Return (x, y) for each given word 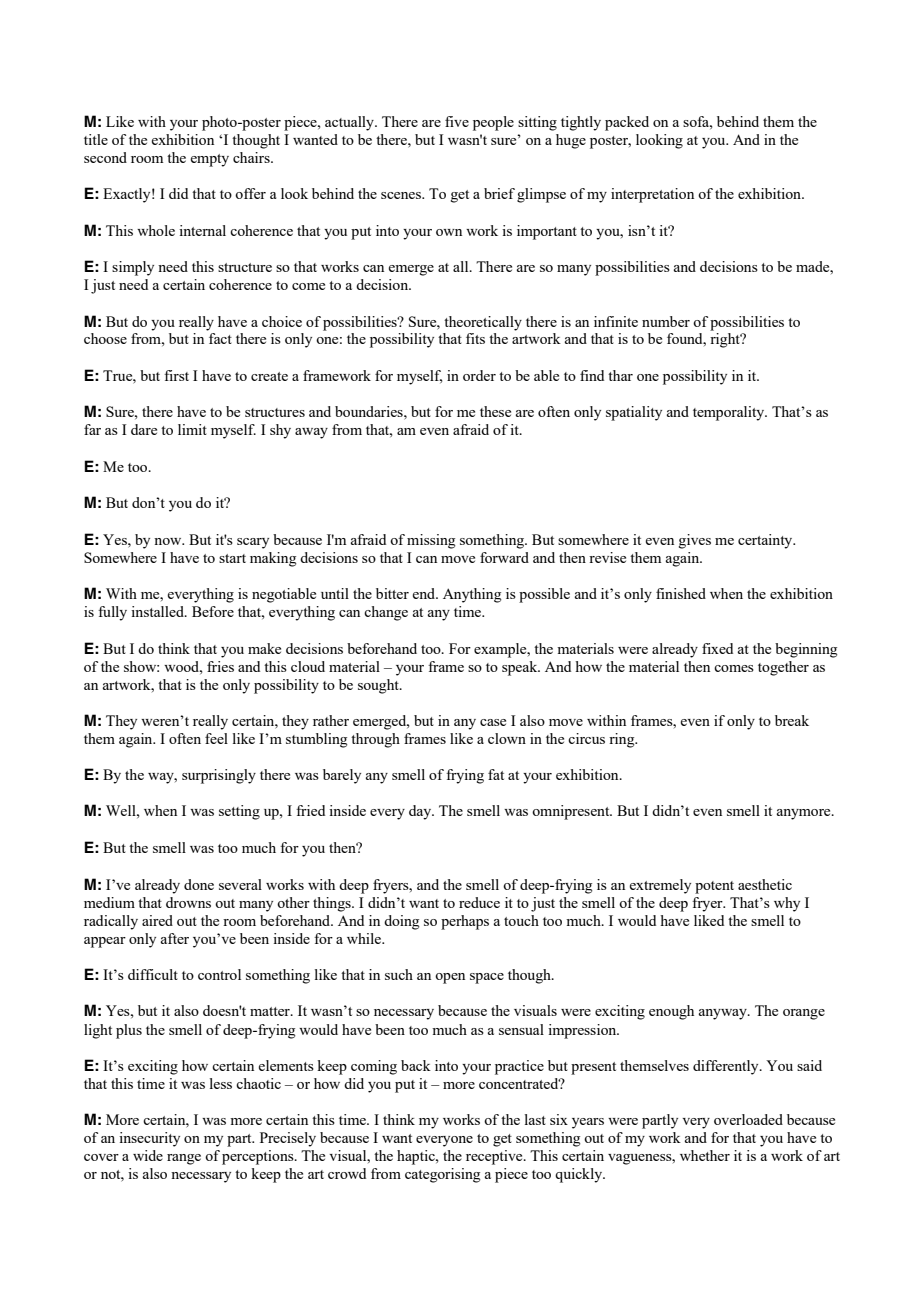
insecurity (149, 1139)
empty (209, 160)
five (457, 121)
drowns (188, 902)
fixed (717, 648)
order (479, 375)
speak (521, 668)
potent (714, 887)
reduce (479, 902)
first (176, 375)
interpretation (652, 195)
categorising (443, 1175)
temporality (730, 413)
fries (220, 666)
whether (705, 1155)
